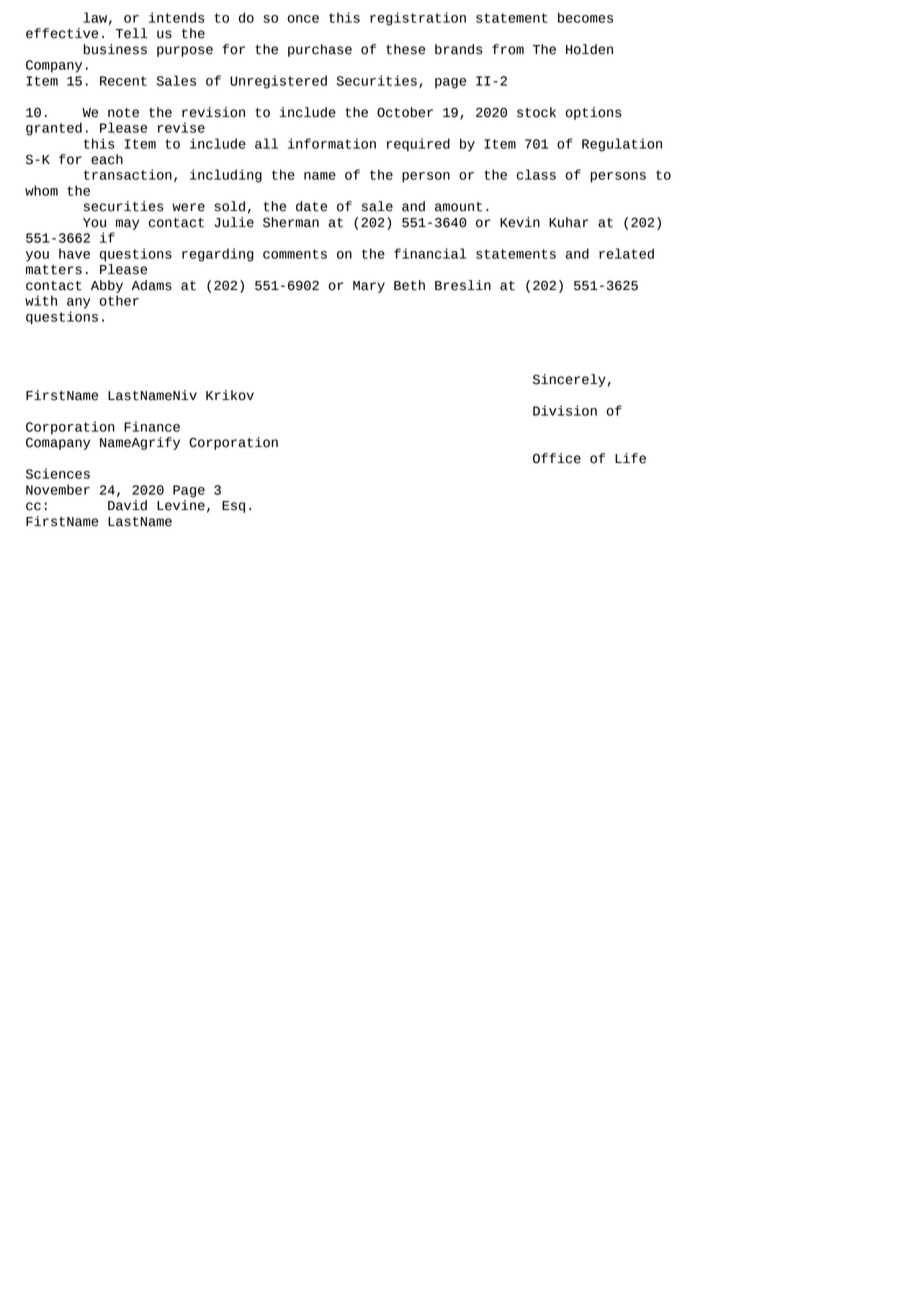  I want to click on Esq, so click(233, 507).
